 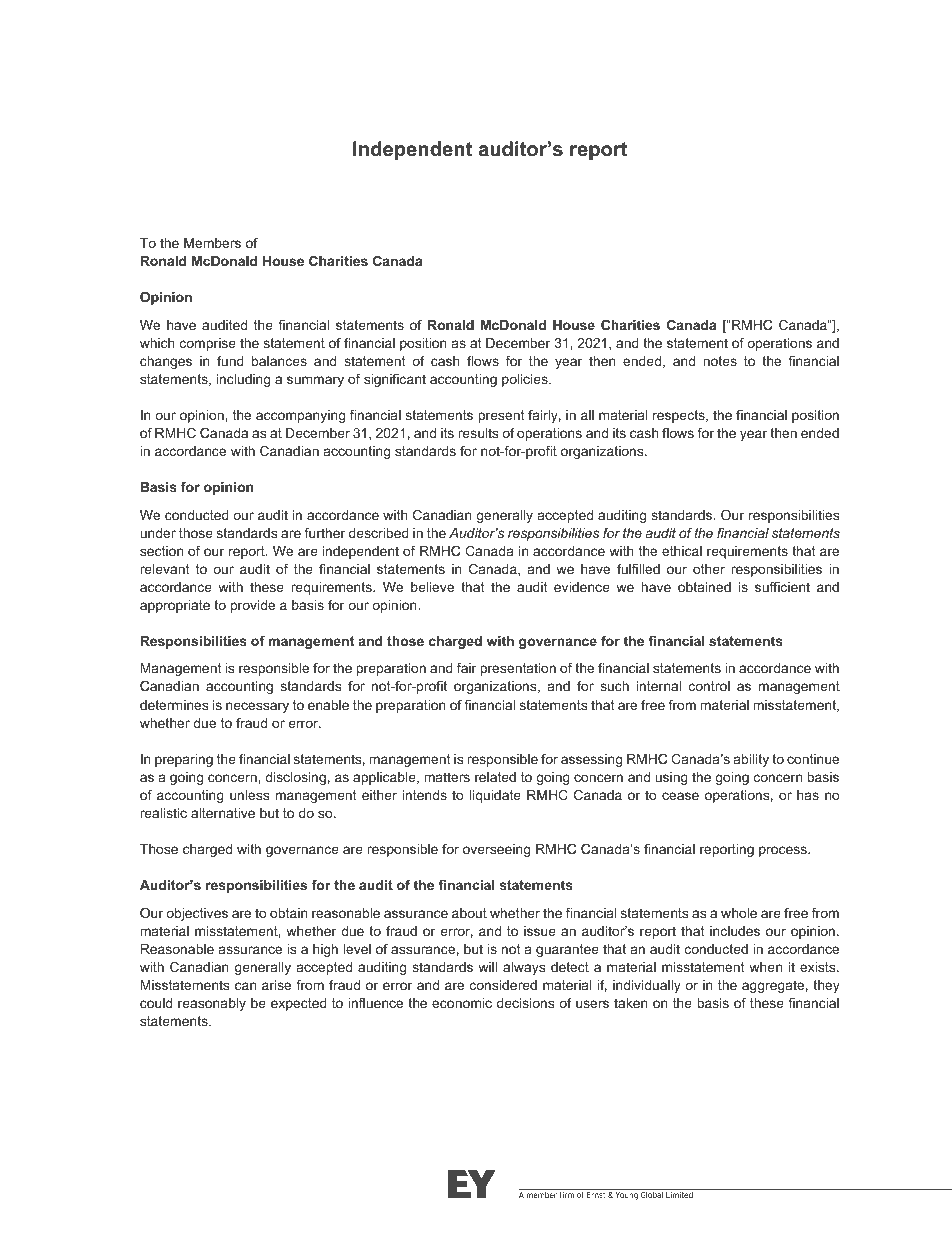 I want to click on notes, so click(x=720, y=361).
